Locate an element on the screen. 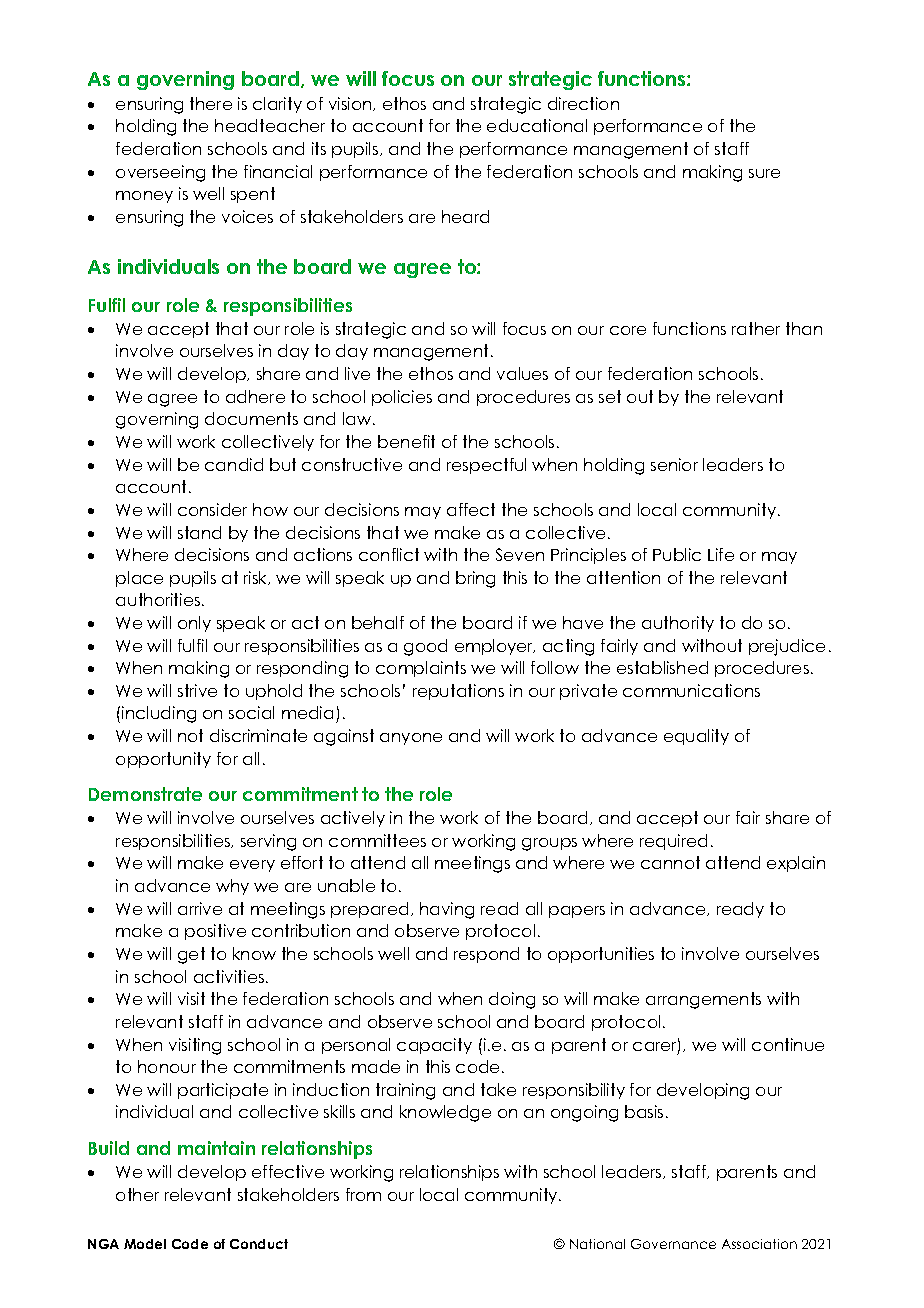 The image size is (924, 1308). other is located at coordinates (137, 1194).
